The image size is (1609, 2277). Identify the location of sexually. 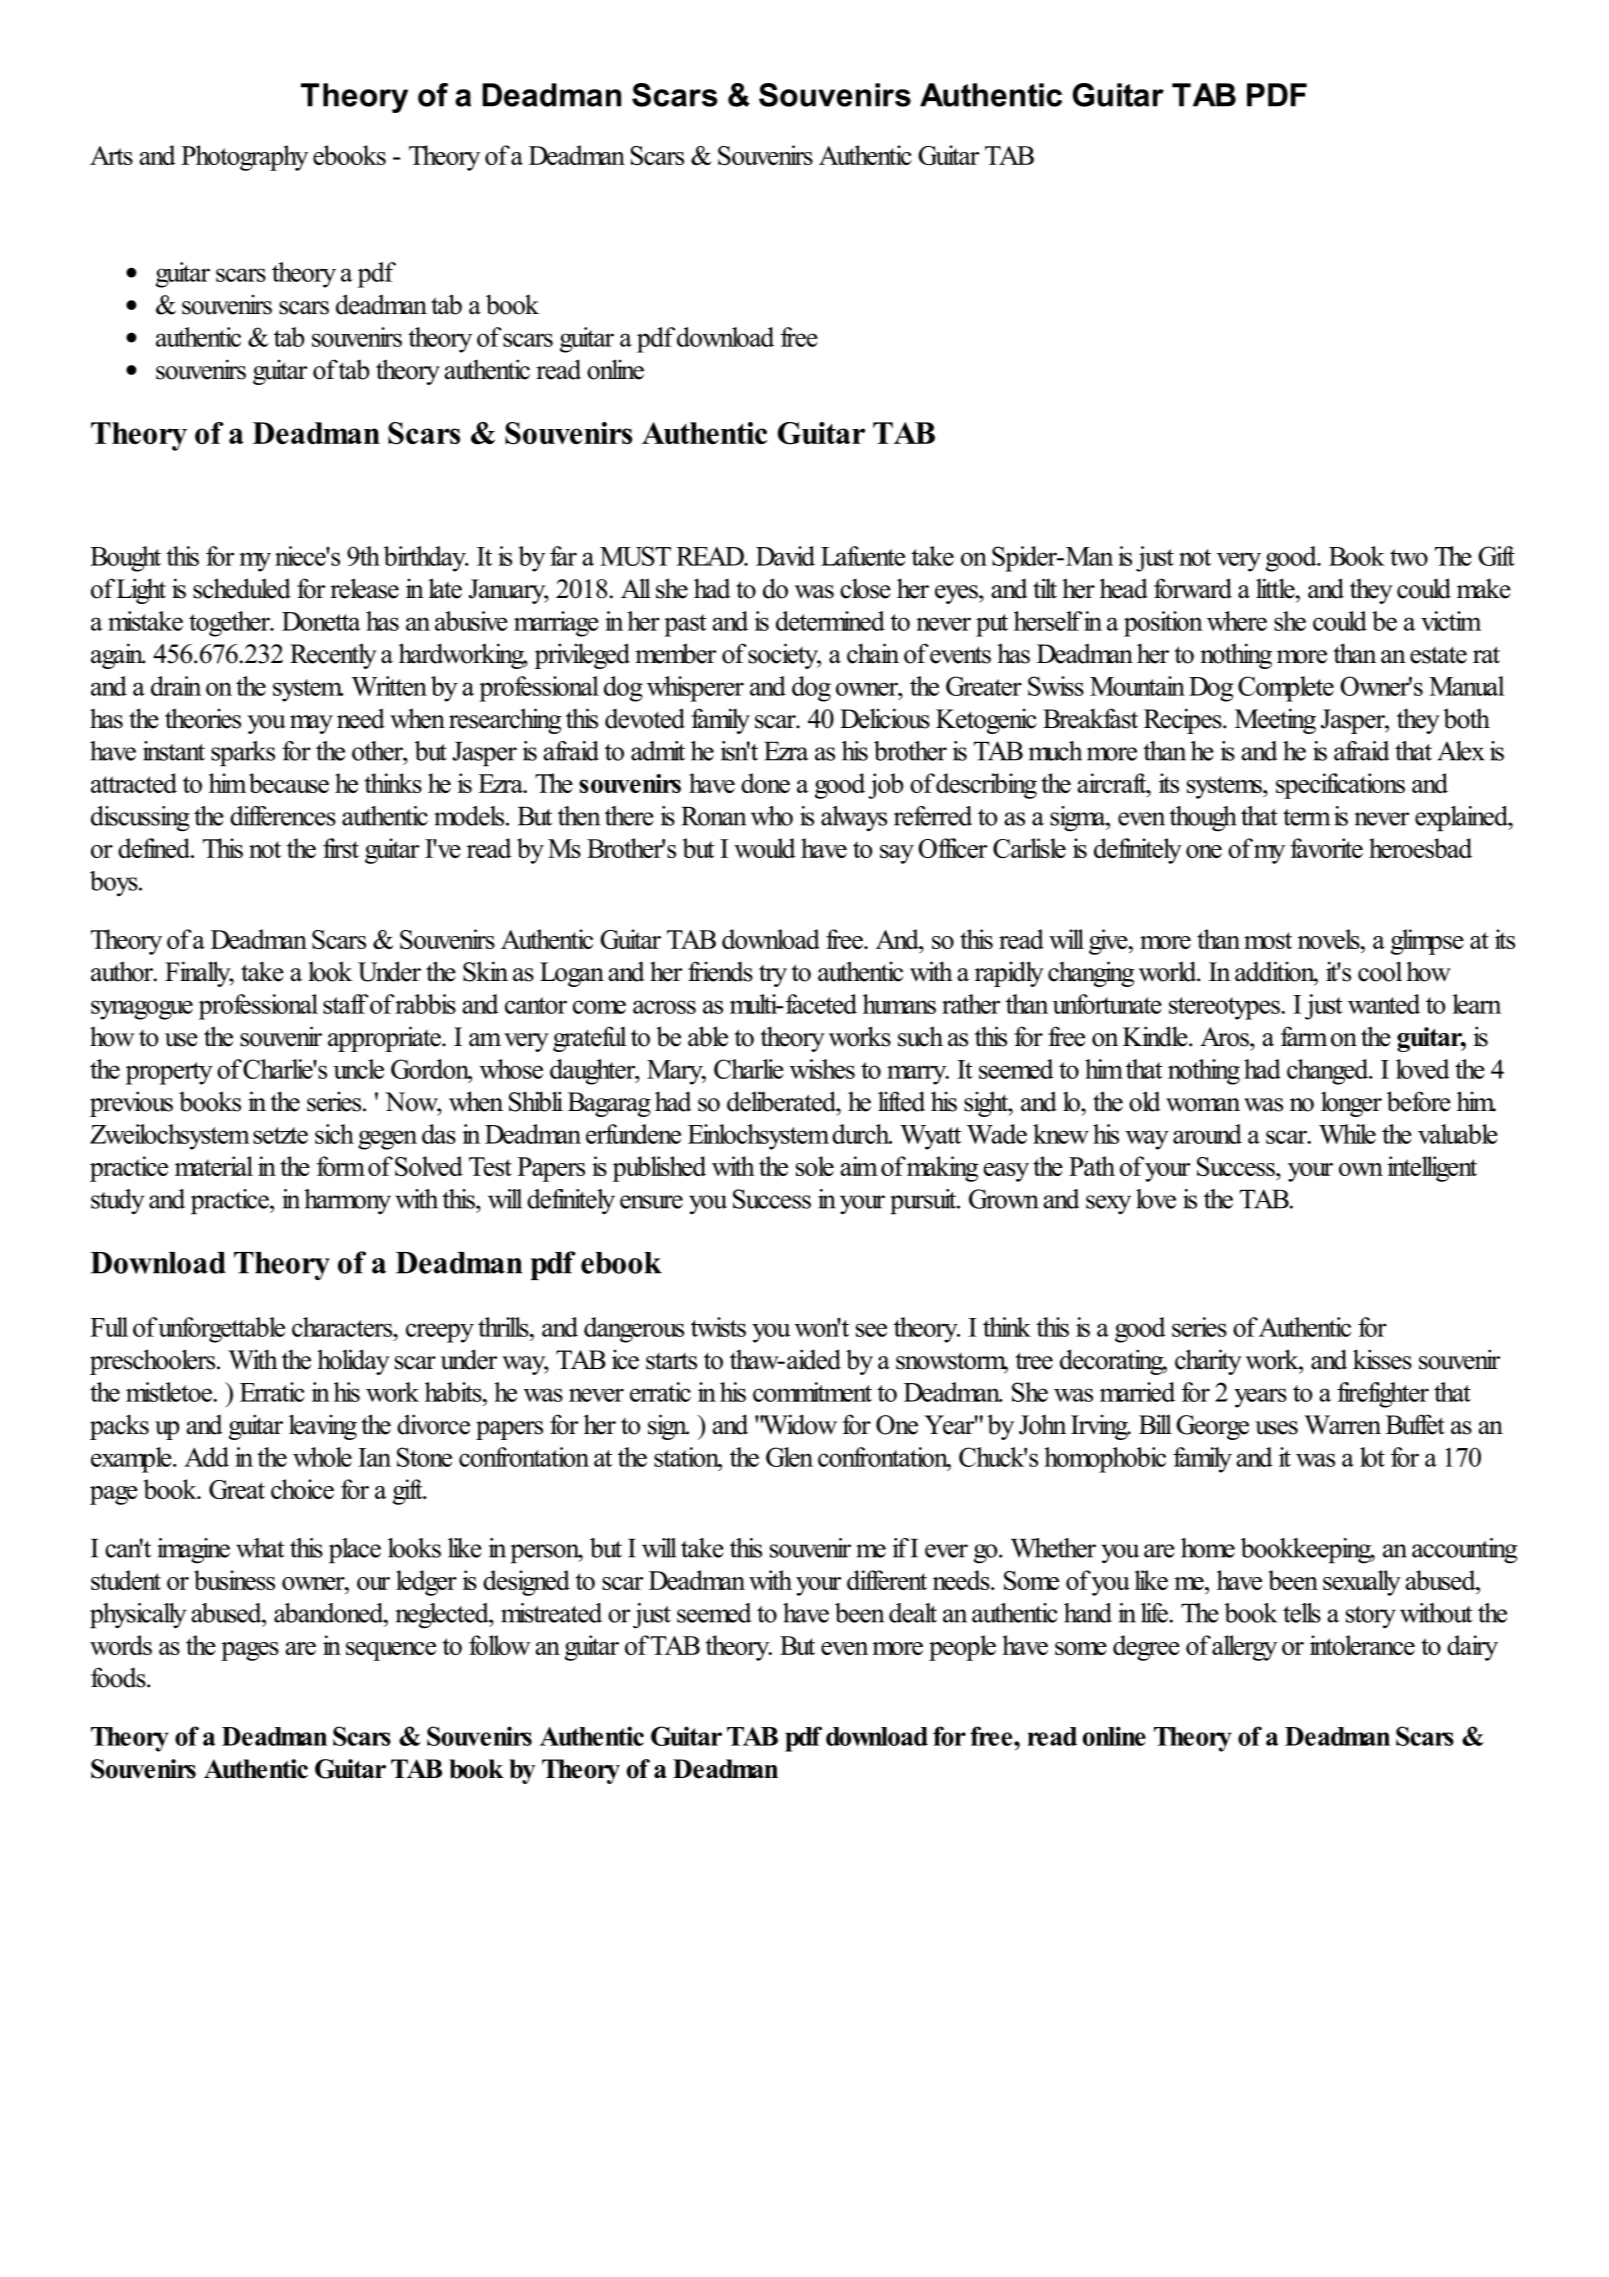
(1362, 1583).
